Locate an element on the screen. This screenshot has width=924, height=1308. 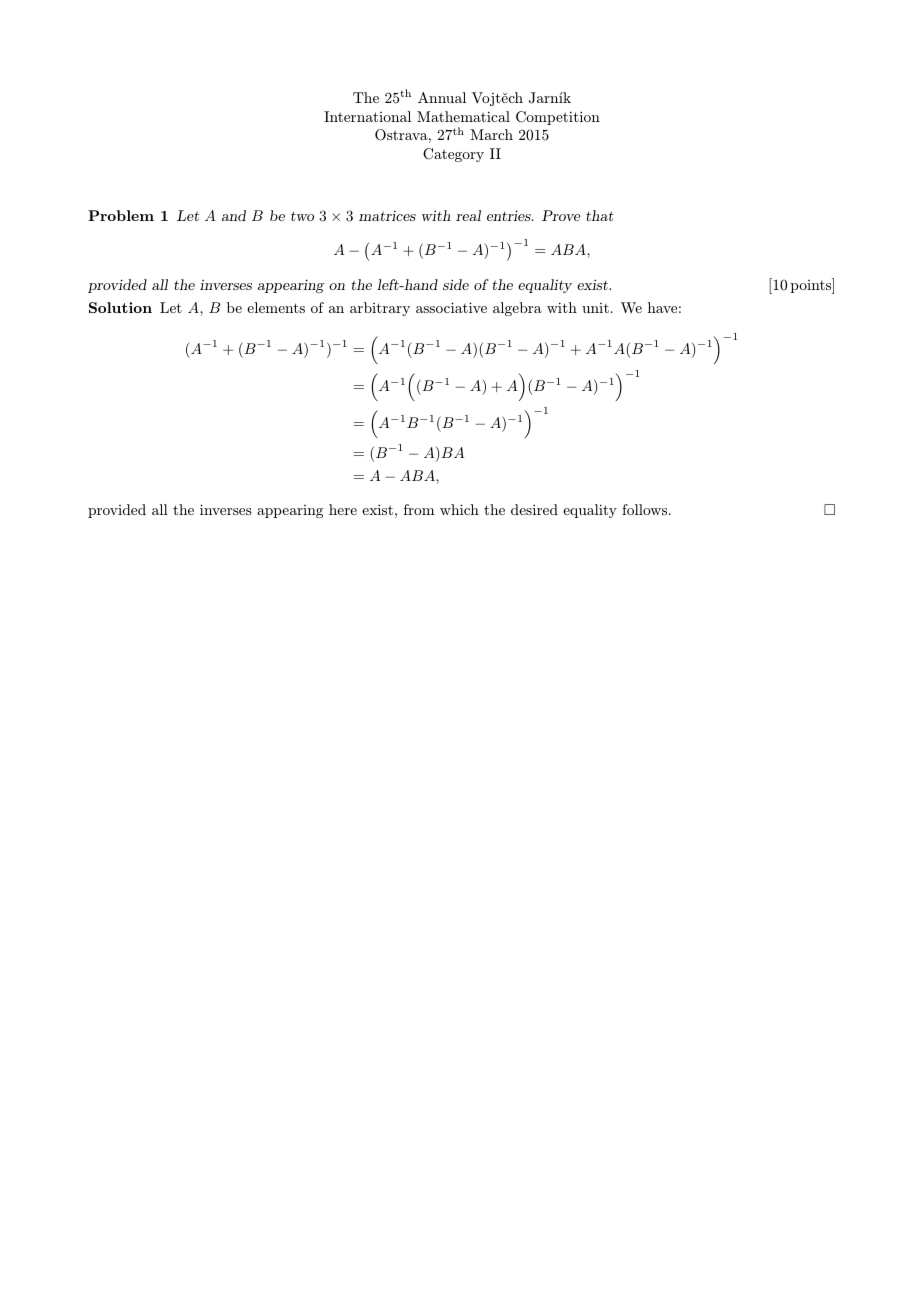
Solution is located at coordinates (120, 307).
